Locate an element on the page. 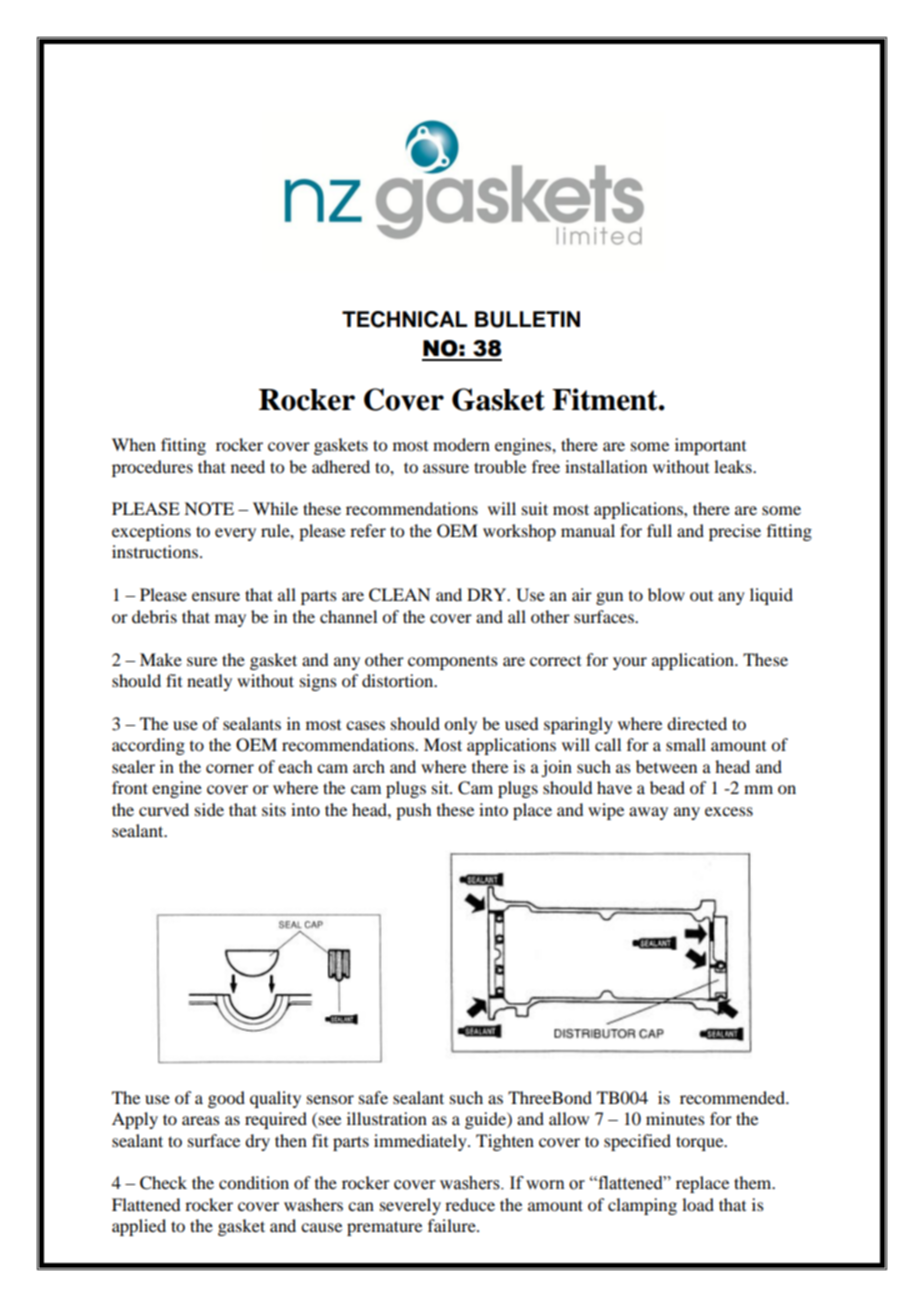 The height and width of the image is (1307, 924). When is located at coordinates (134, 444).
